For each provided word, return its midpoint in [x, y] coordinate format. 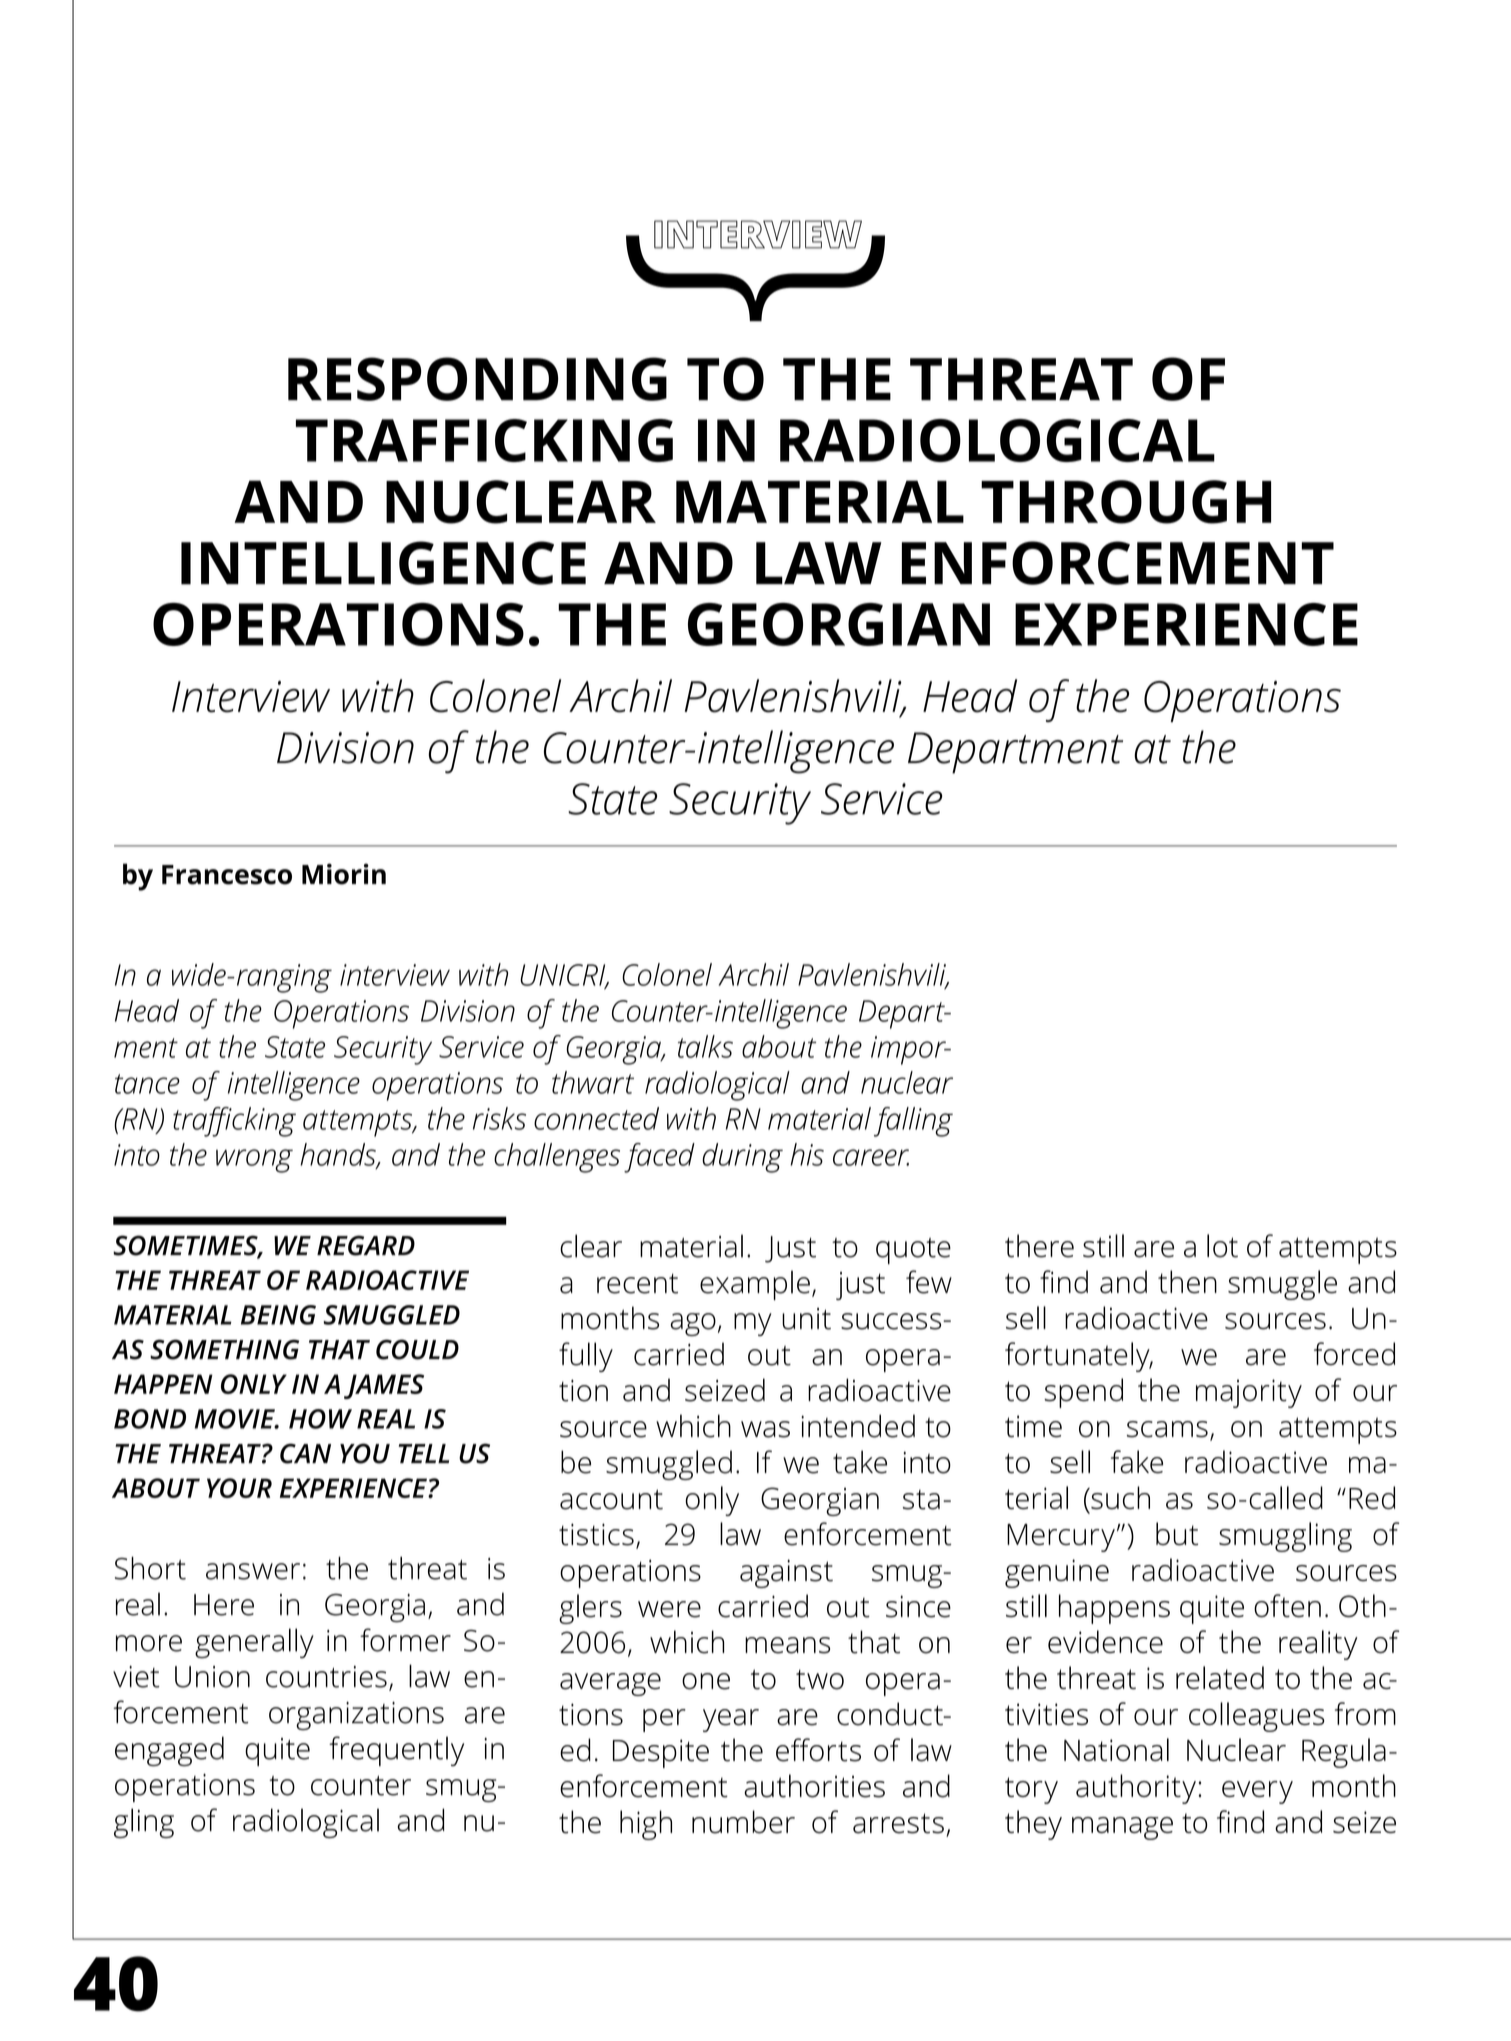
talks [705, 1046]
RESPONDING [477, 379]
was [765, 1429]
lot [1222, 1246]
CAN [305, 1453]
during [742, 1158]
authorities [814, 1786]
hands [339, 1155]
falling [913, 1122]
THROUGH [1126, 502]
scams [1167, 1429]
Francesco [227, 875]
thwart [593, 1082]
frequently [396, 1751]
